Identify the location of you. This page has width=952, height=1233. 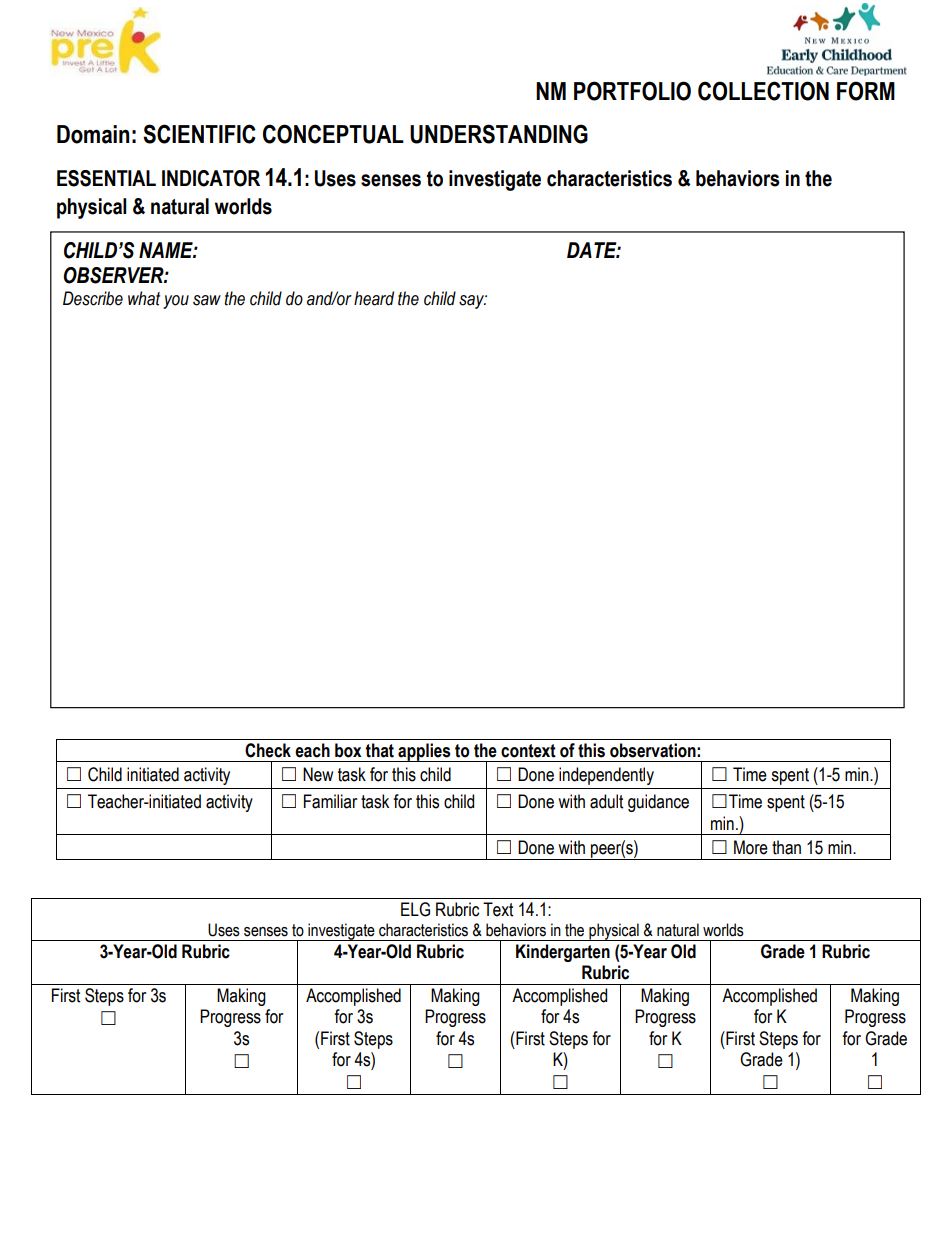
(176, 302).
